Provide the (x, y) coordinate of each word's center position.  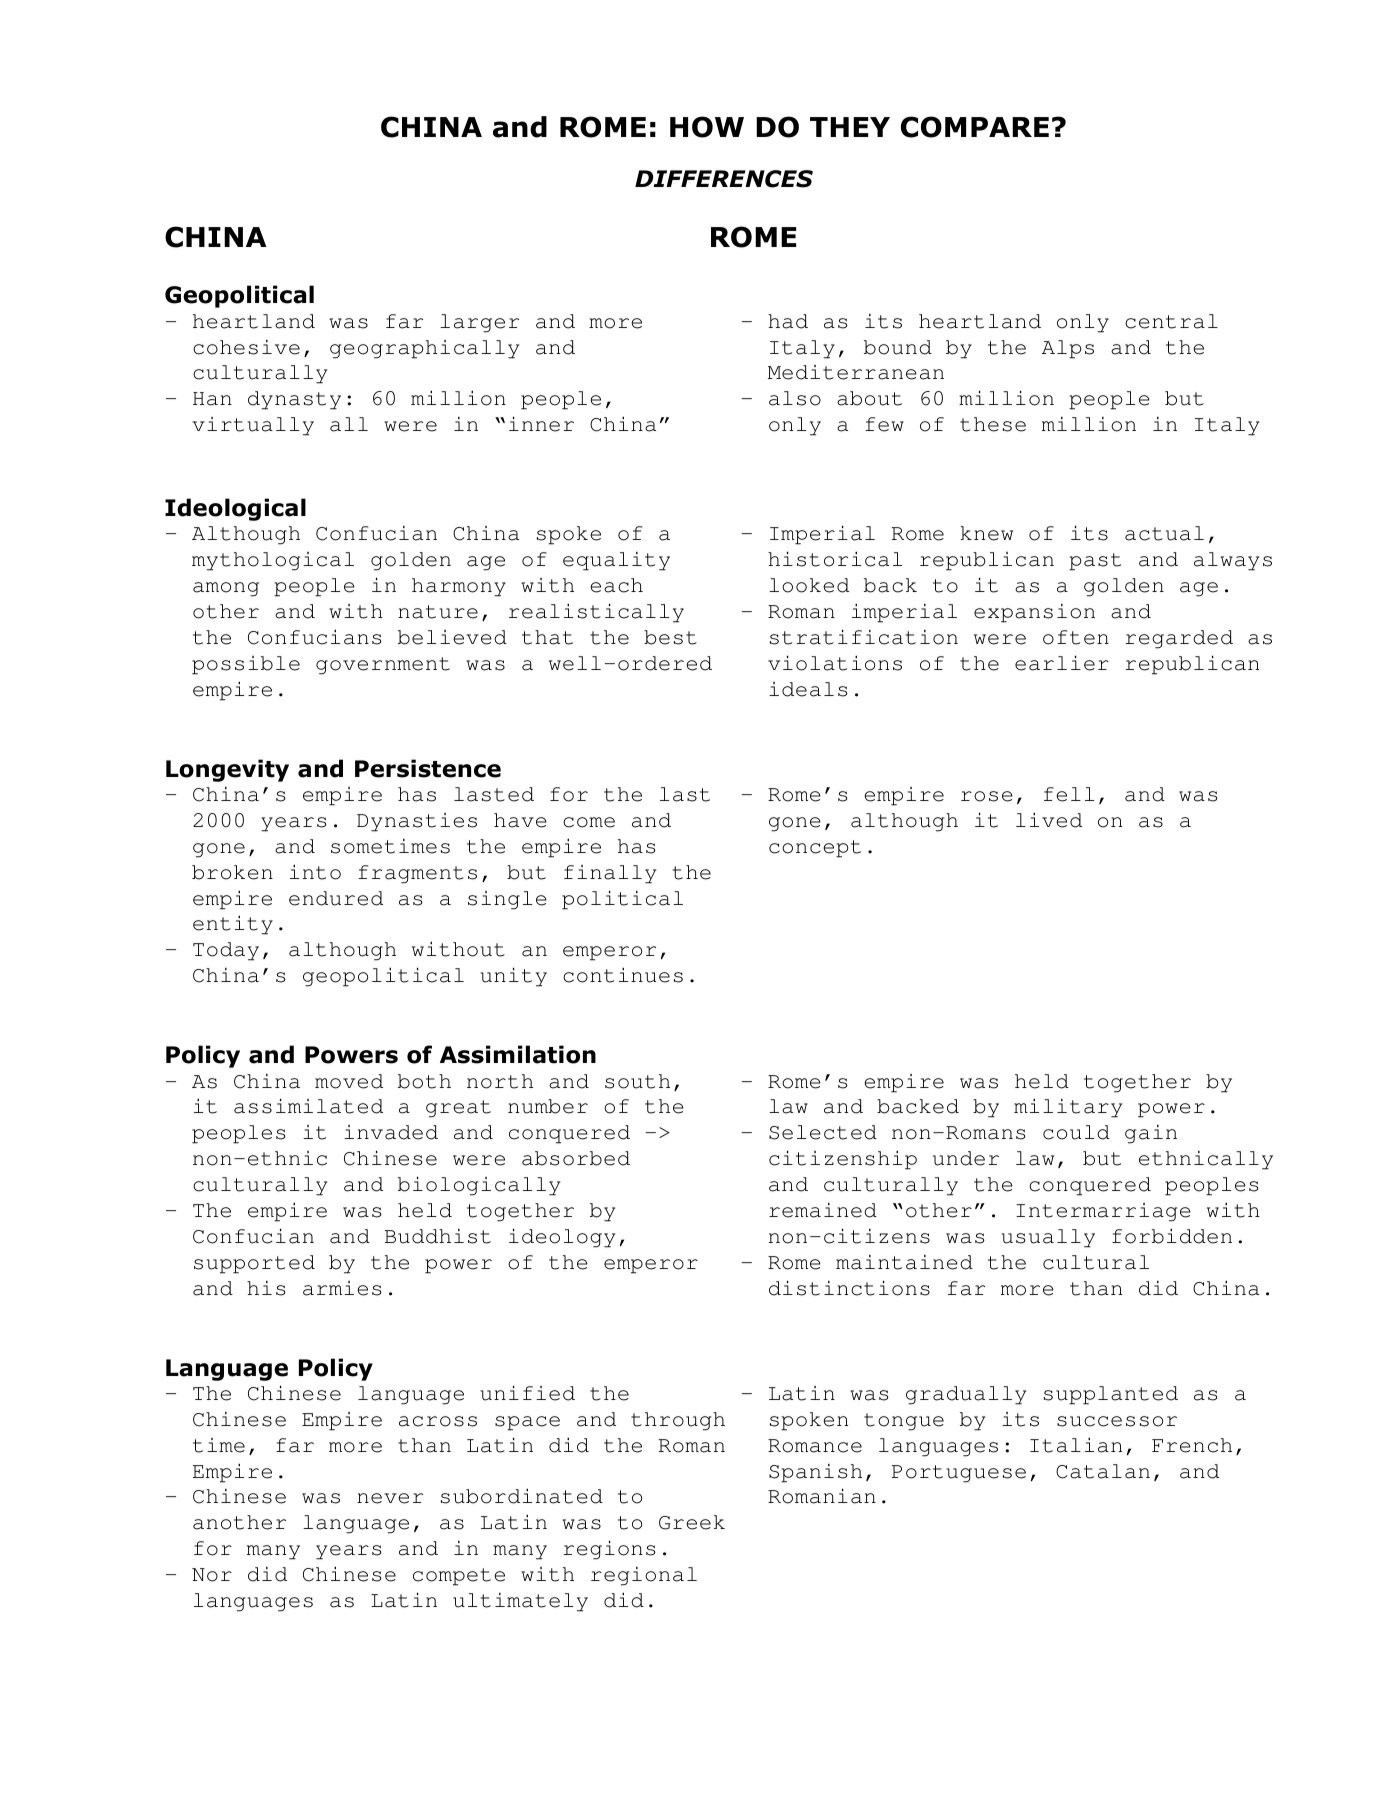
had (788, 321)
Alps (1068, 349)
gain (1151, 1134)
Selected (823, 1132)
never (390, 1498)
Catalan (1103, 1471)
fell (1069, 794)
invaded (391, 1132)
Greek (692, 1522)
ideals (808, 689)
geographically (424, 349)
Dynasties (417, 822)
